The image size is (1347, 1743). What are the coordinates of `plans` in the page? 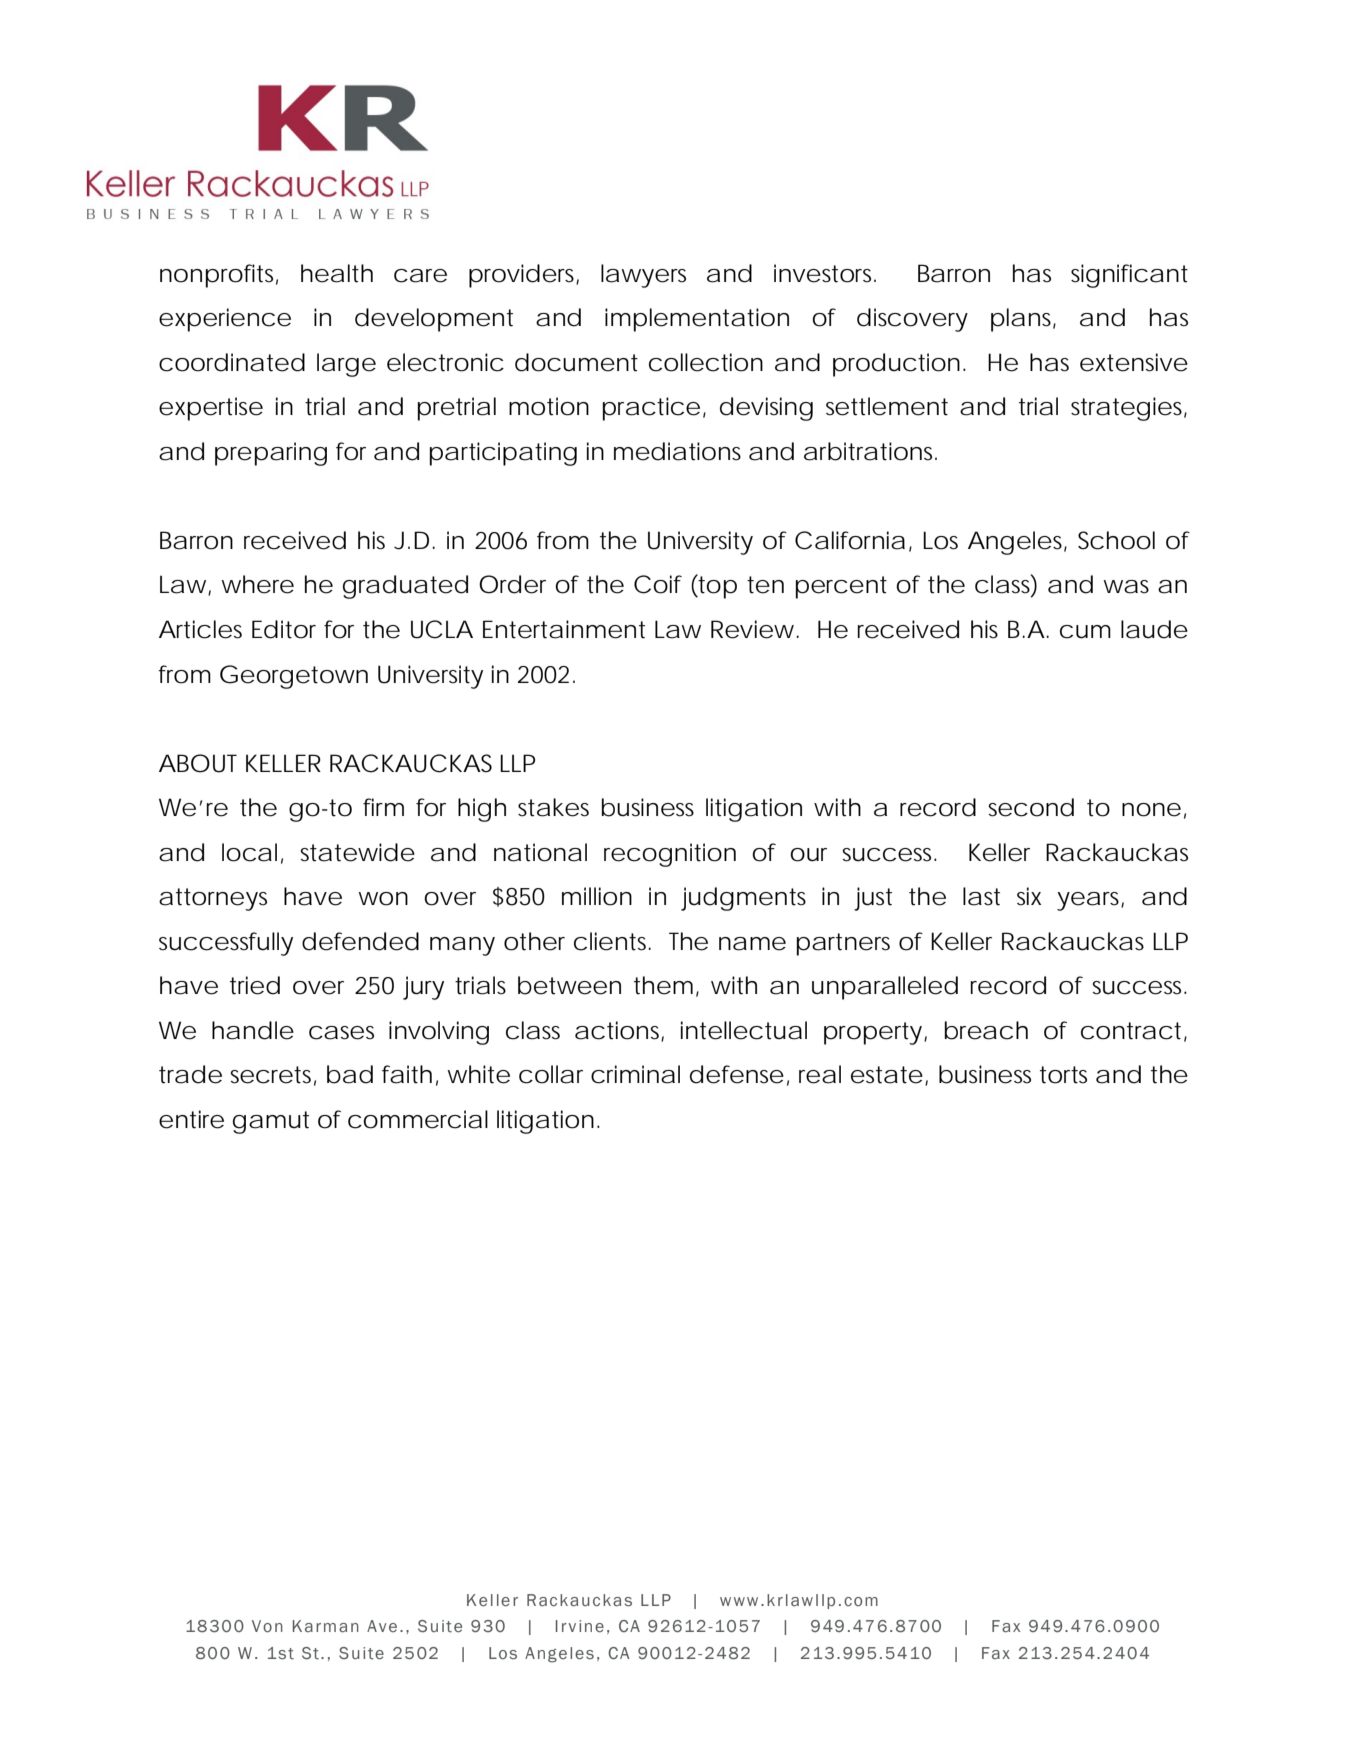 It's located at (1023, 320).
